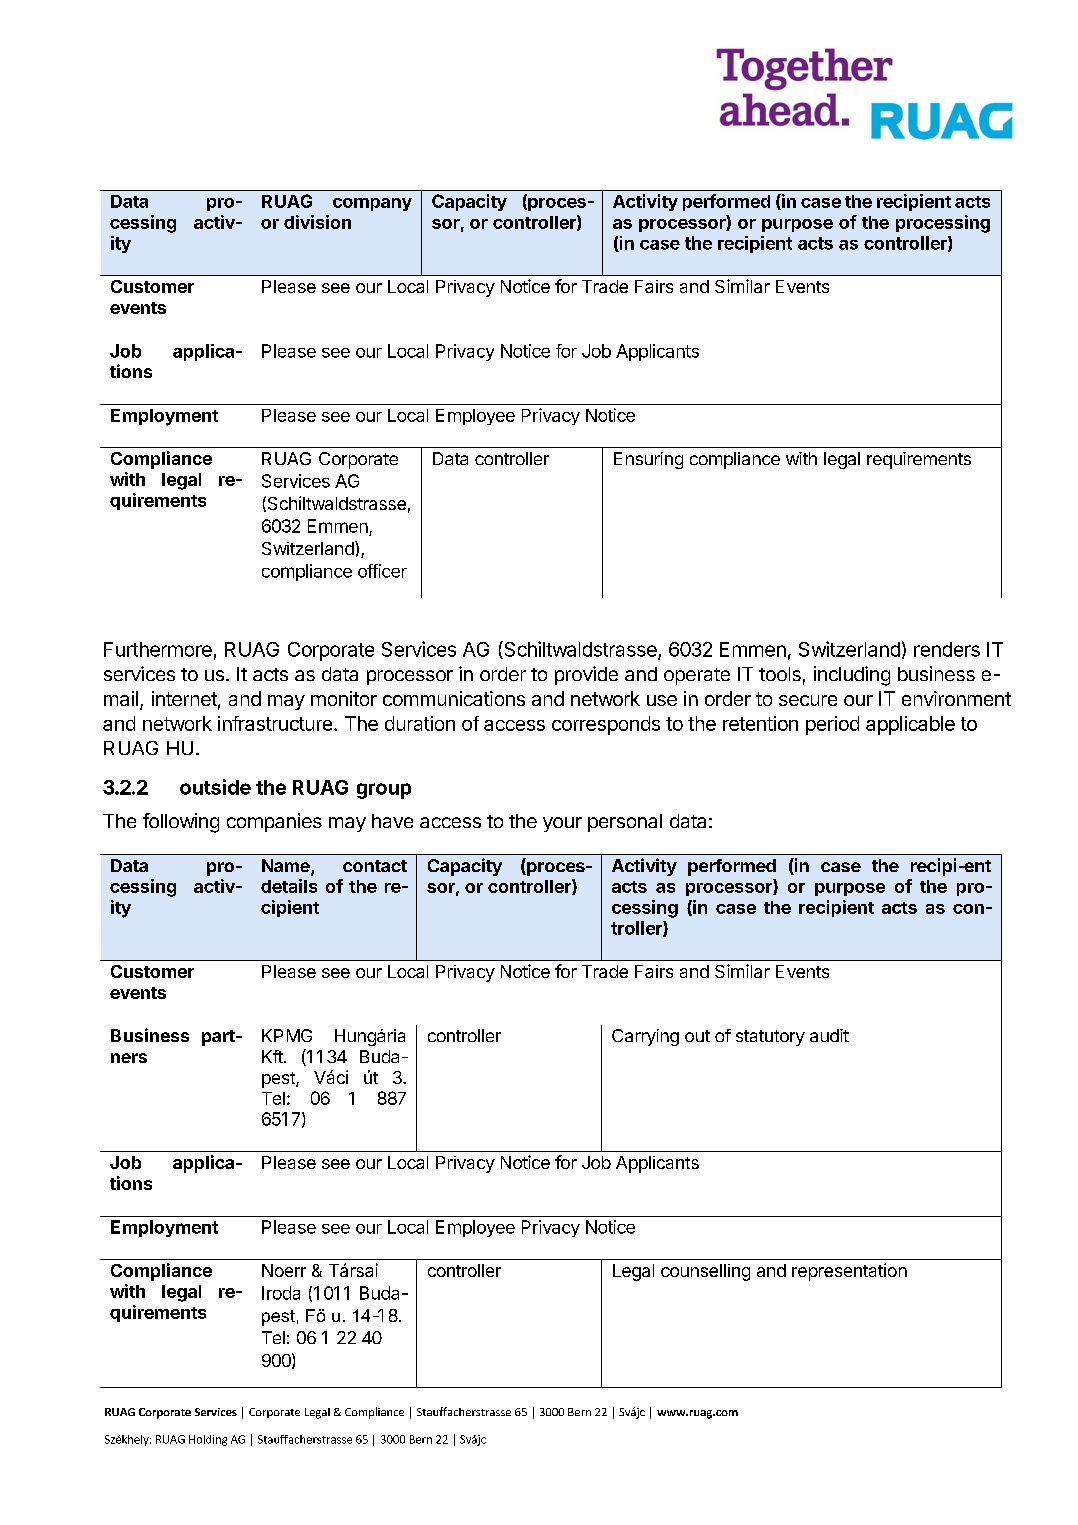 This screenshot has height=1525, width=1078. What do you see at coordinates (208, 1440) in the screenshot?
I see `Holding` at bounding box center [208, 1440].
